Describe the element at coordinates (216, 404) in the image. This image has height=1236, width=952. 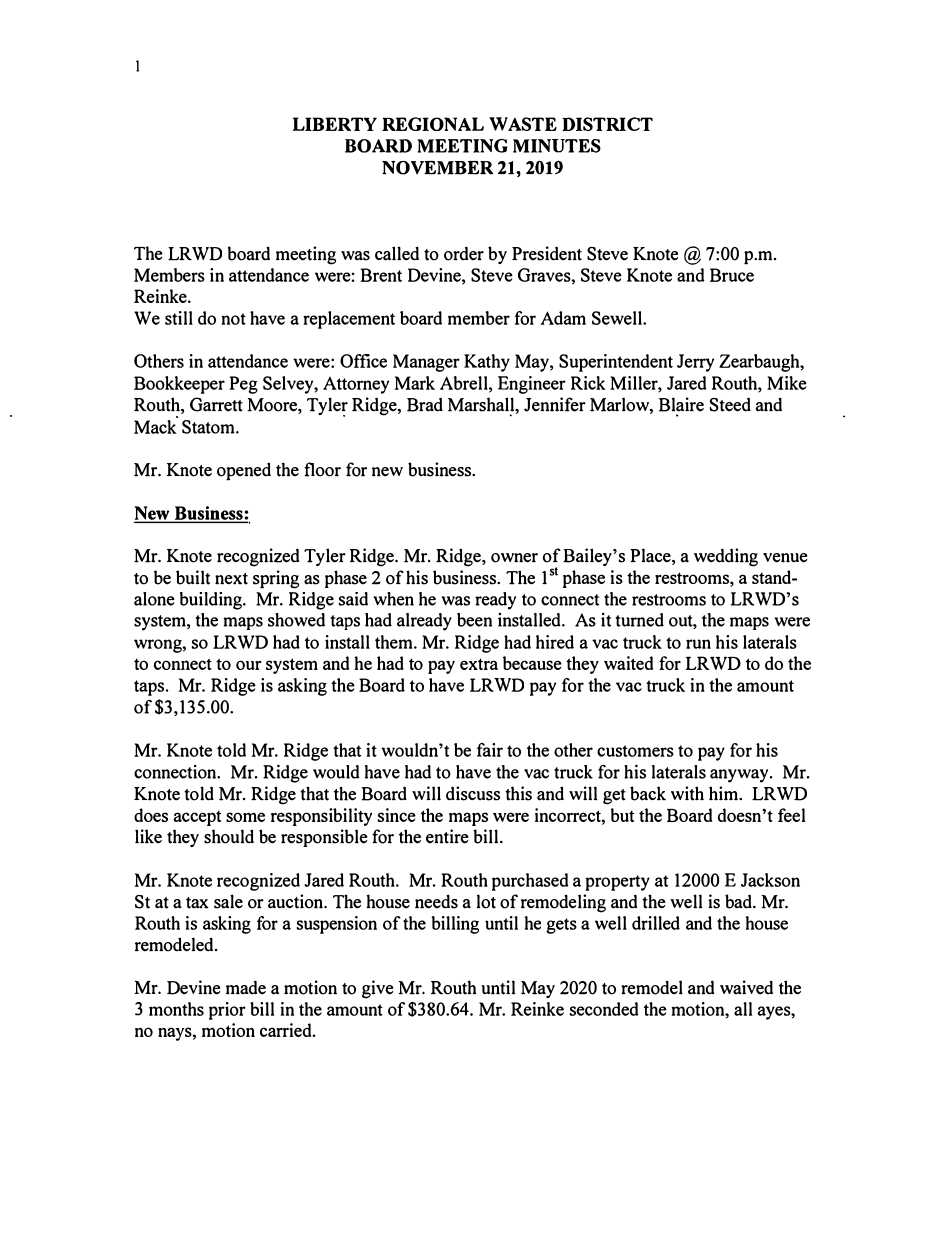
I see `Garrett` at that location.
